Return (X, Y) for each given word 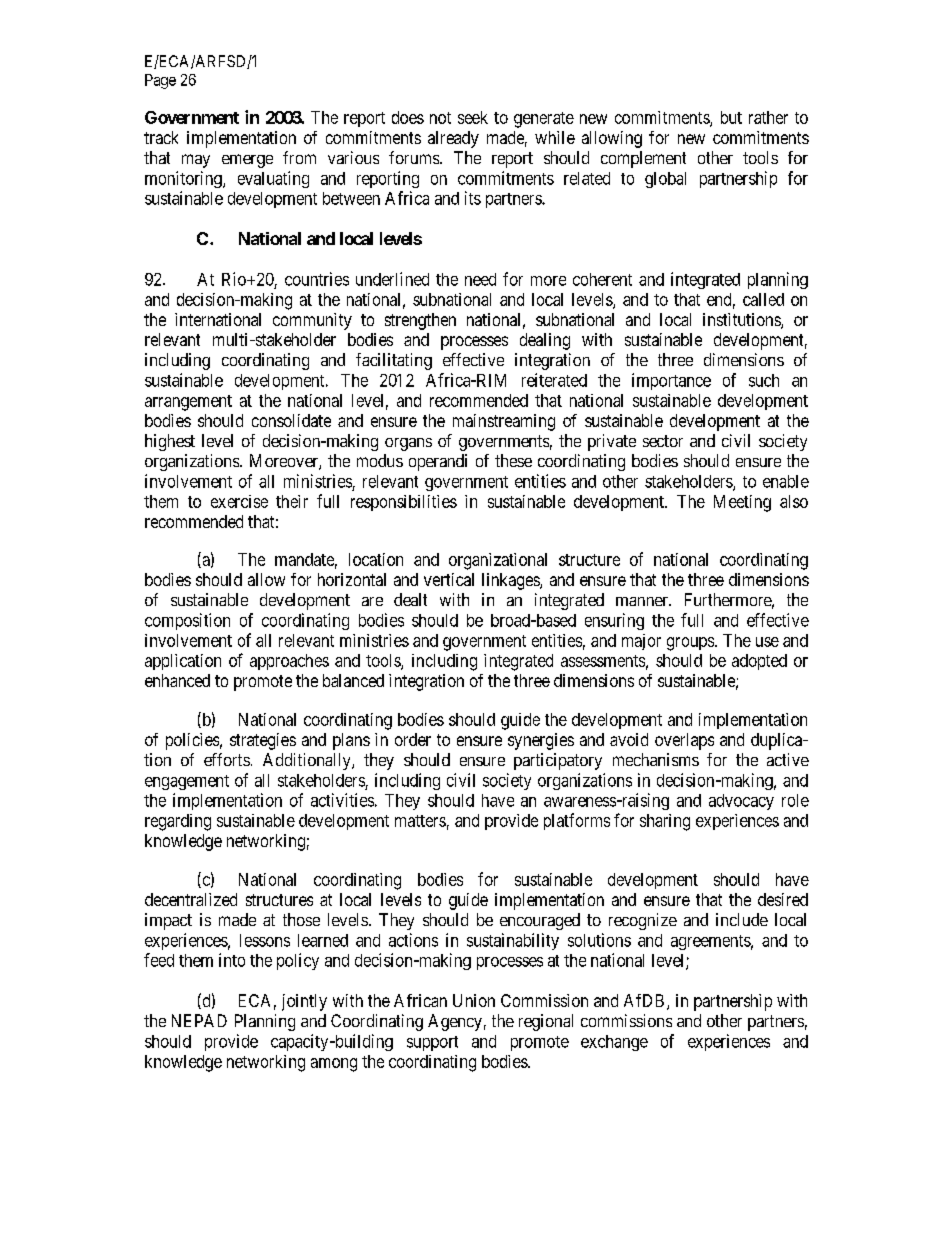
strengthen (420, 321)
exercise (239, 501)
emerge (247, 161)
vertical (449, 579)
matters (420, 821)
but (731, 117)
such (764, 380)
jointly (304, 1002)
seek (473, 117)
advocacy (741, 802)
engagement (187, 782)
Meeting (742, 503)
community (312, 321)
